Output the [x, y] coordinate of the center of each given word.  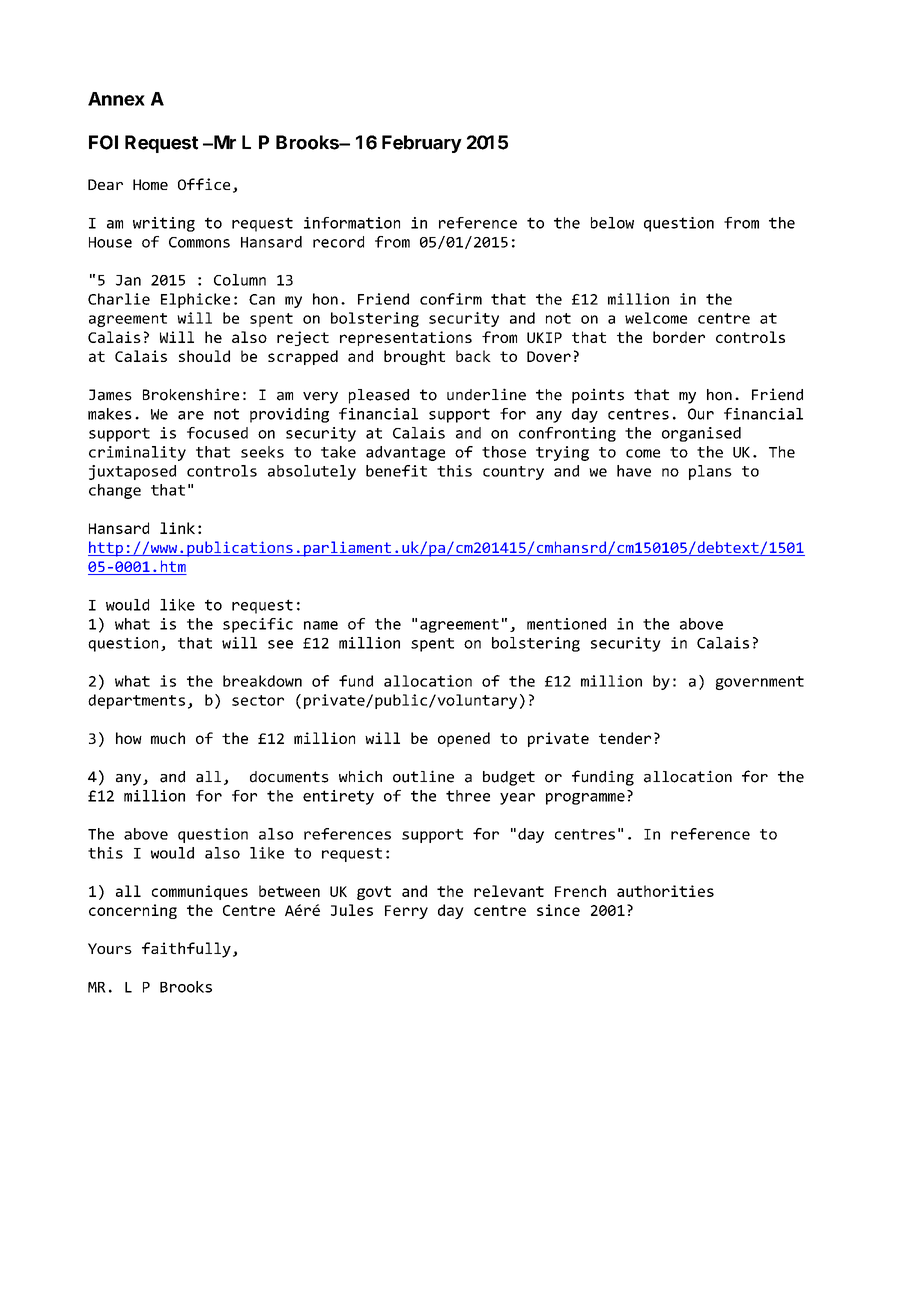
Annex [116, 99]
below [612, 223]
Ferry [406, 912]
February [422, 144]
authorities [665, 891]
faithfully [186, 950]
